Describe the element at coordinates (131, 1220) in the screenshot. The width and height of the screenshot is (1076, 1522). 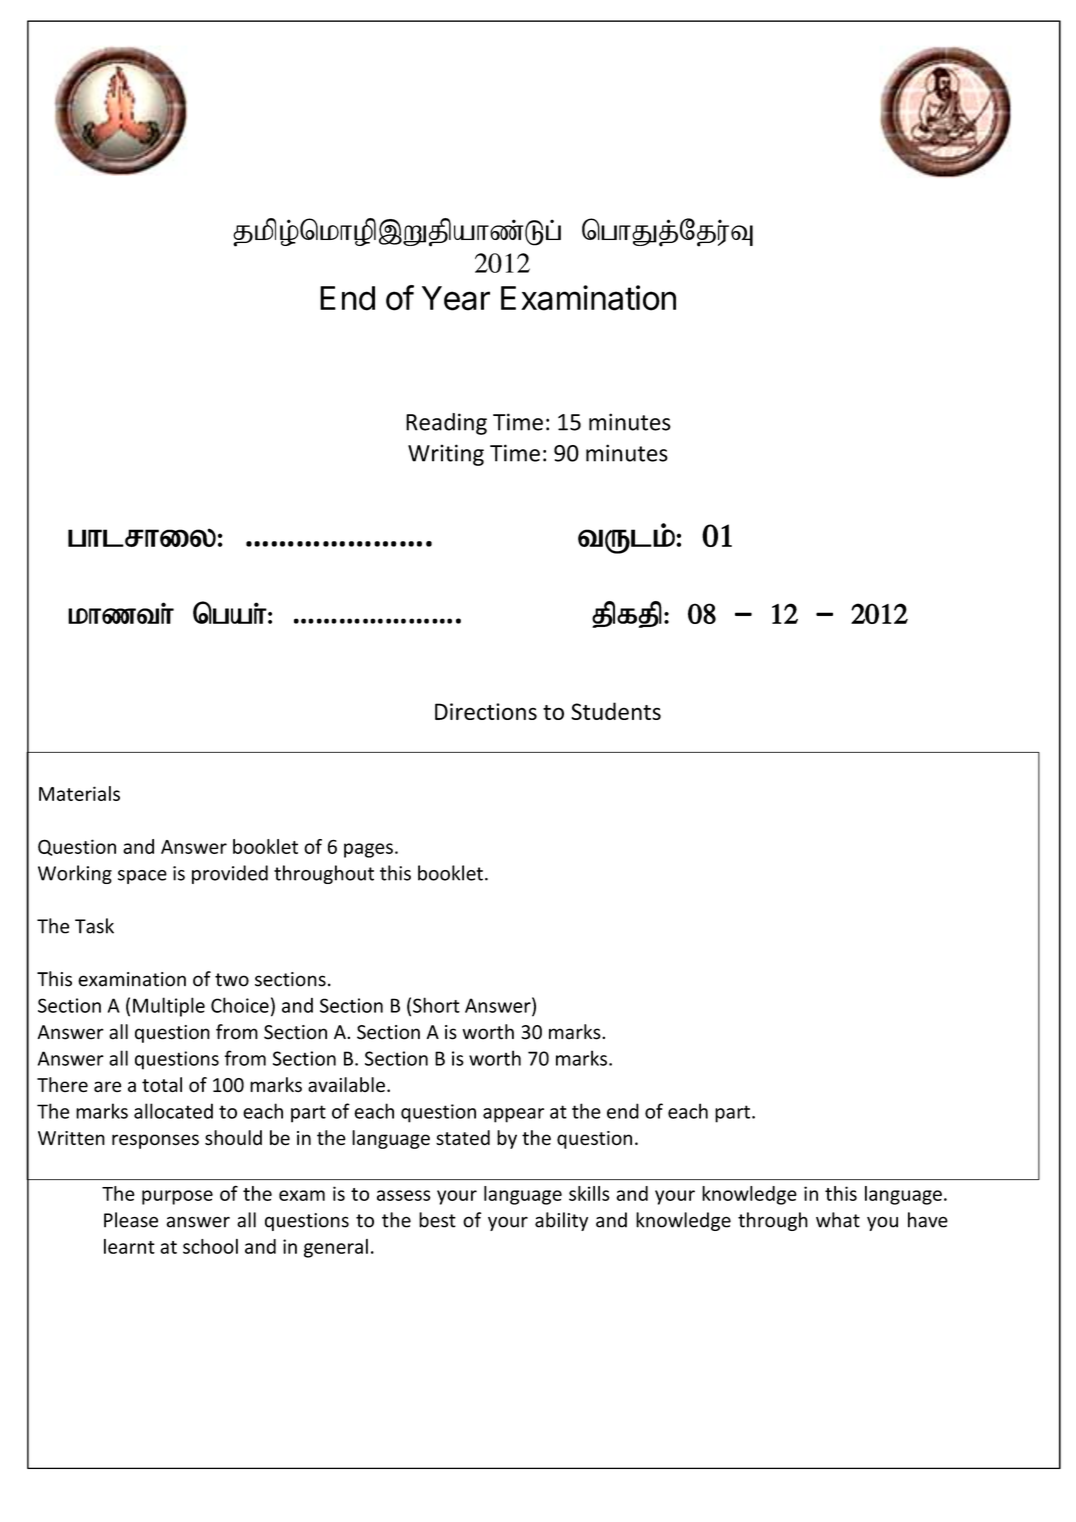
I see `Please` at that location.
